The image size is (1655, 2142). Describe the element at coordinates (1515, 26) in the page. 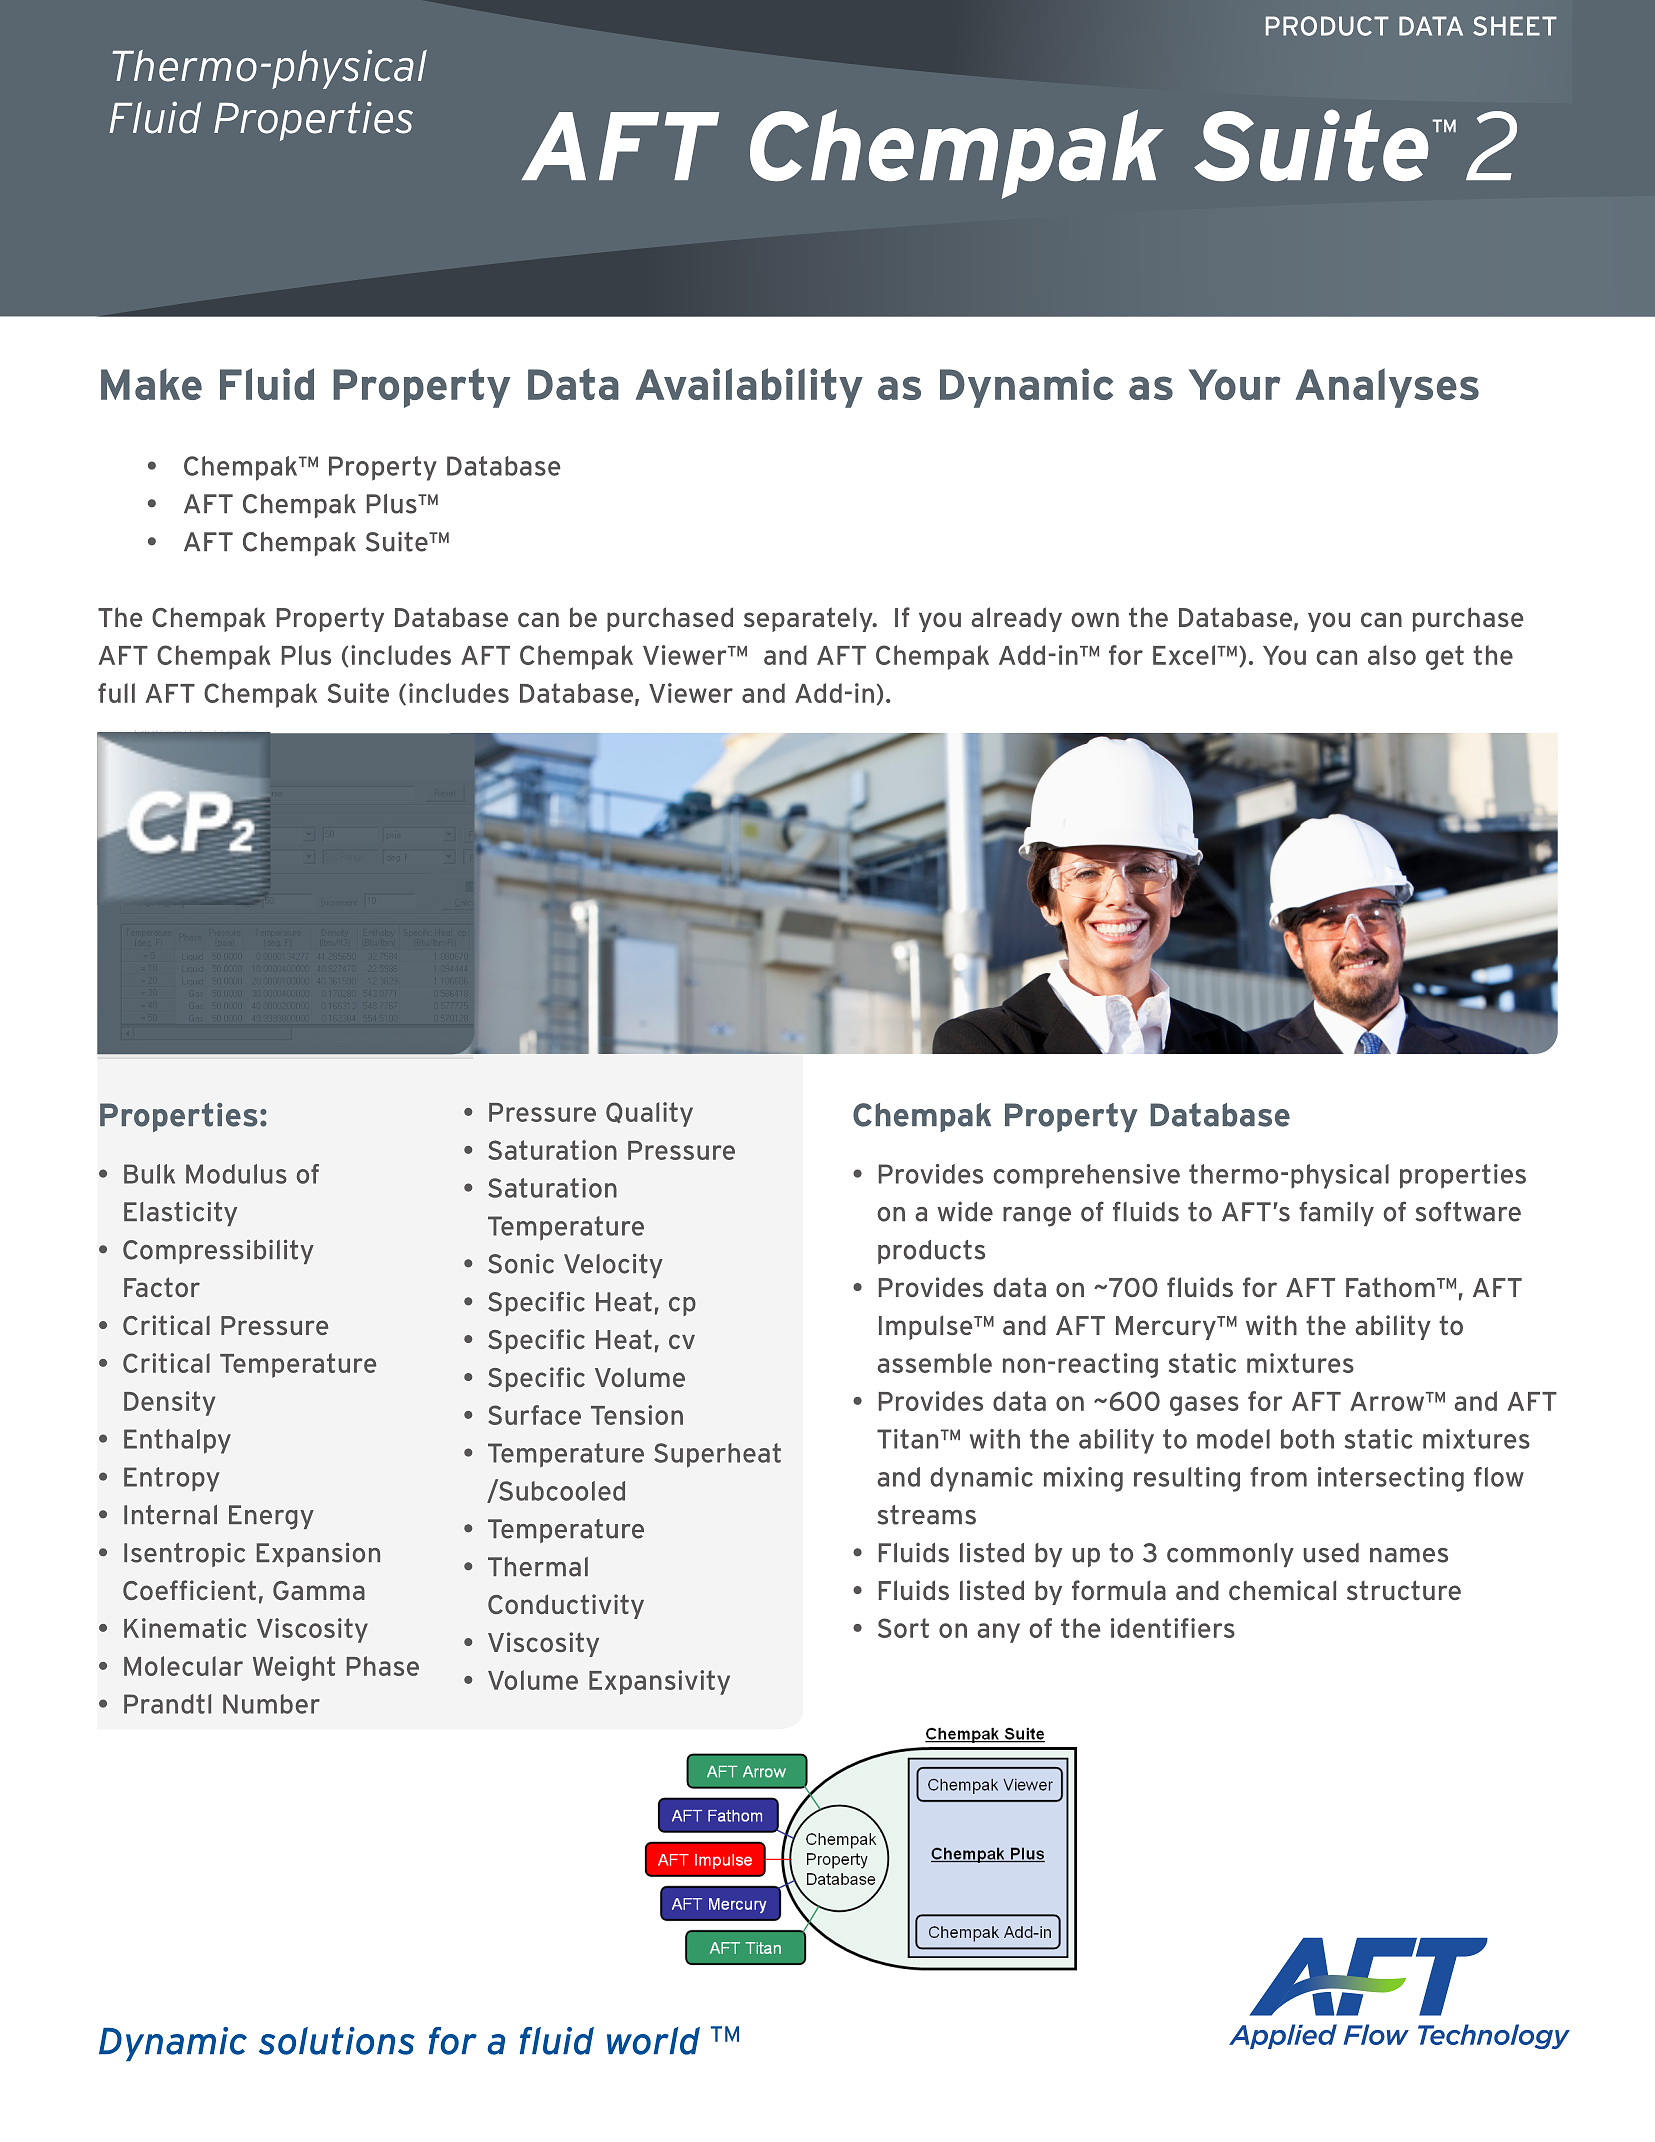

I see `SHEET` at that location.
